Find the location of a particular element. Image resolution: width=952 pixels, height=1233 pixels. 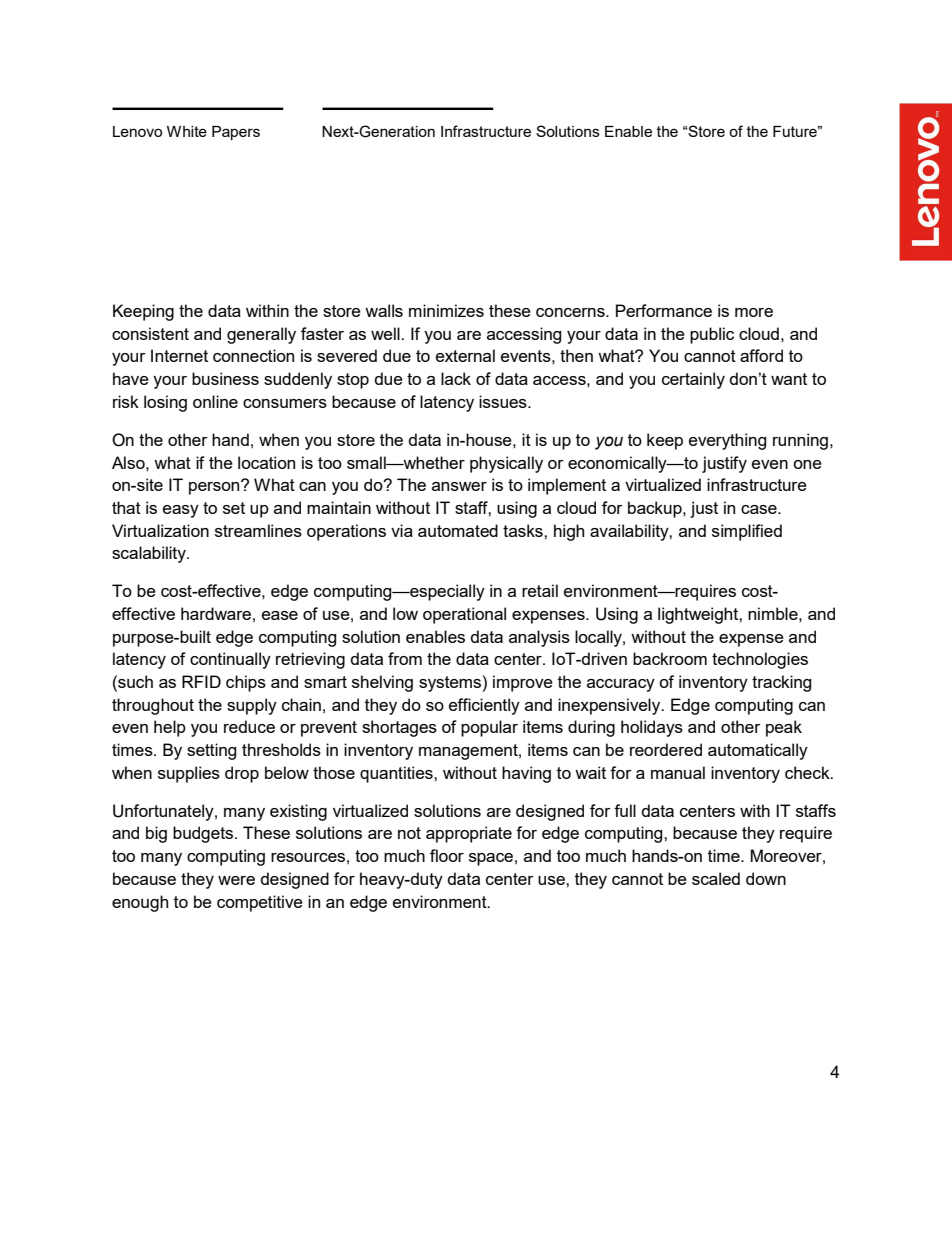

external is located at coordinates (465, 355).
